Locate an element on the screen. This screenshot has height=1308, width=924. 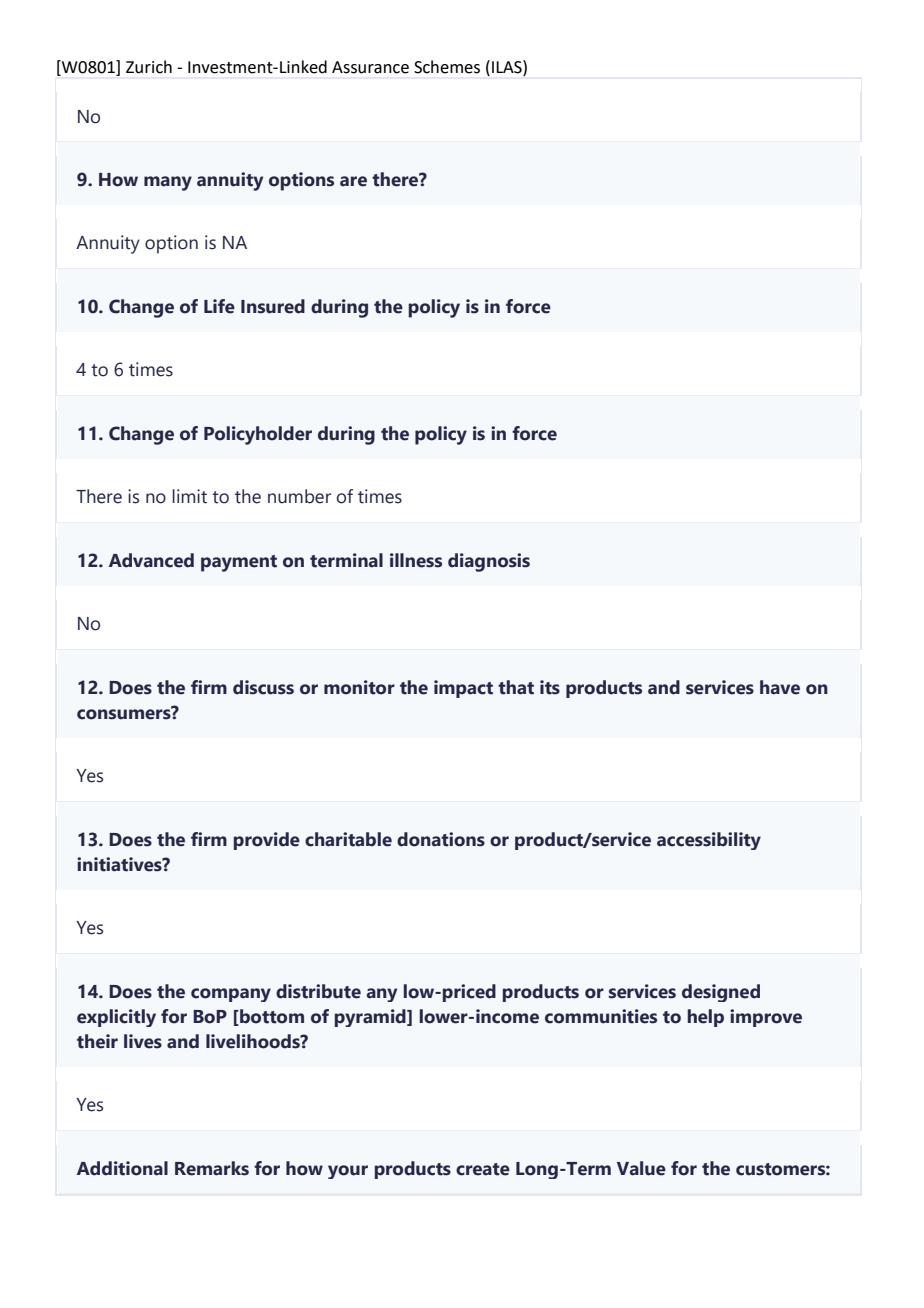
Zurich is located at coordinates (149, 67).
